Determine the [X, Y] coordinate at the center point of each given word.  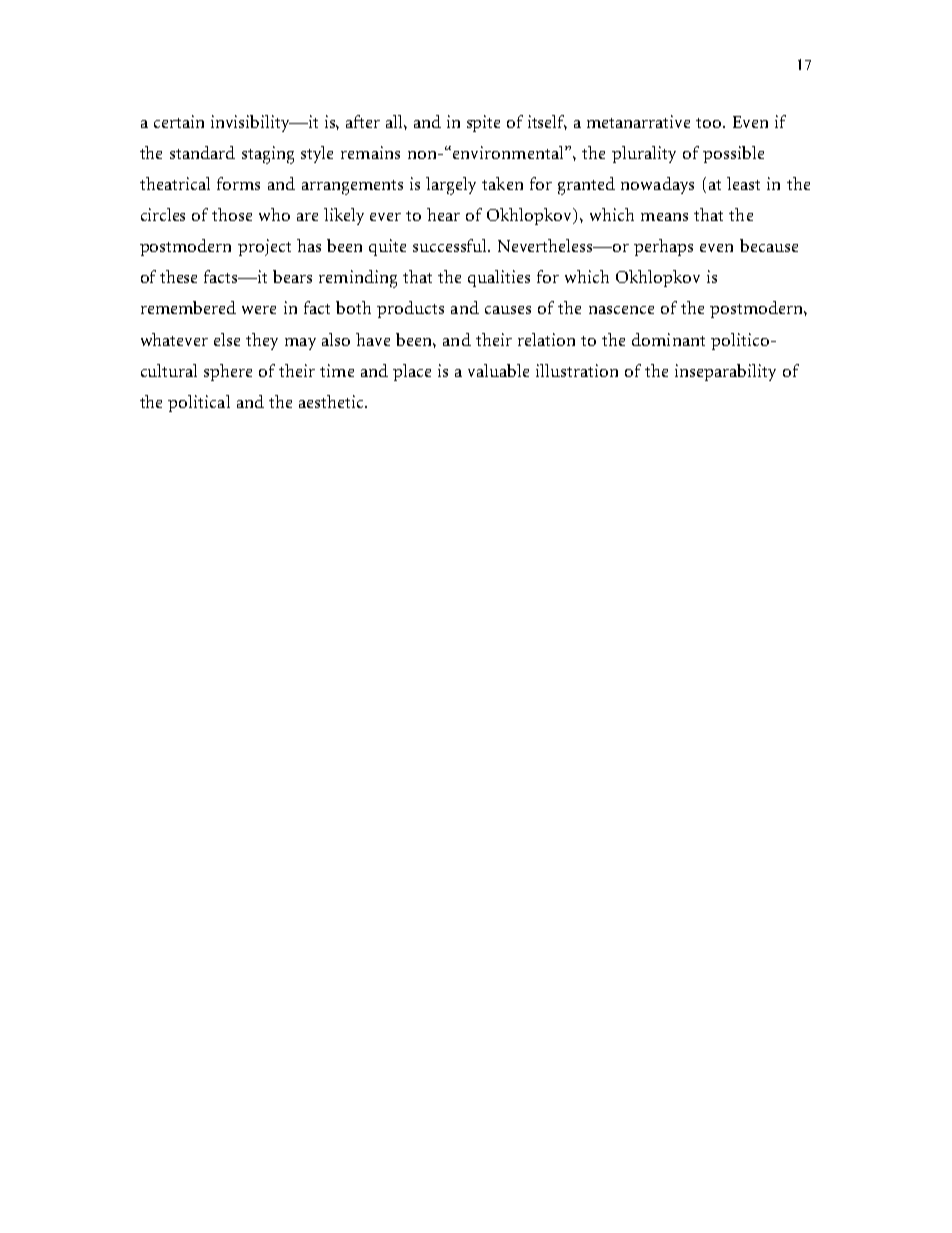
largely [451, 186]
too [710, 123]
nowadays [657, 185]
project [264, 247]
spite [483, 123]
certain [179, 121]
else [227, 339]
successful [451, 245]
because [769, 245]
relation [546, 339]
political [199, 403]
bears [292, 276]
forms [238, 183]
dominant [668, 339]
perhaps [663, 247]
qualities [499, 278]
